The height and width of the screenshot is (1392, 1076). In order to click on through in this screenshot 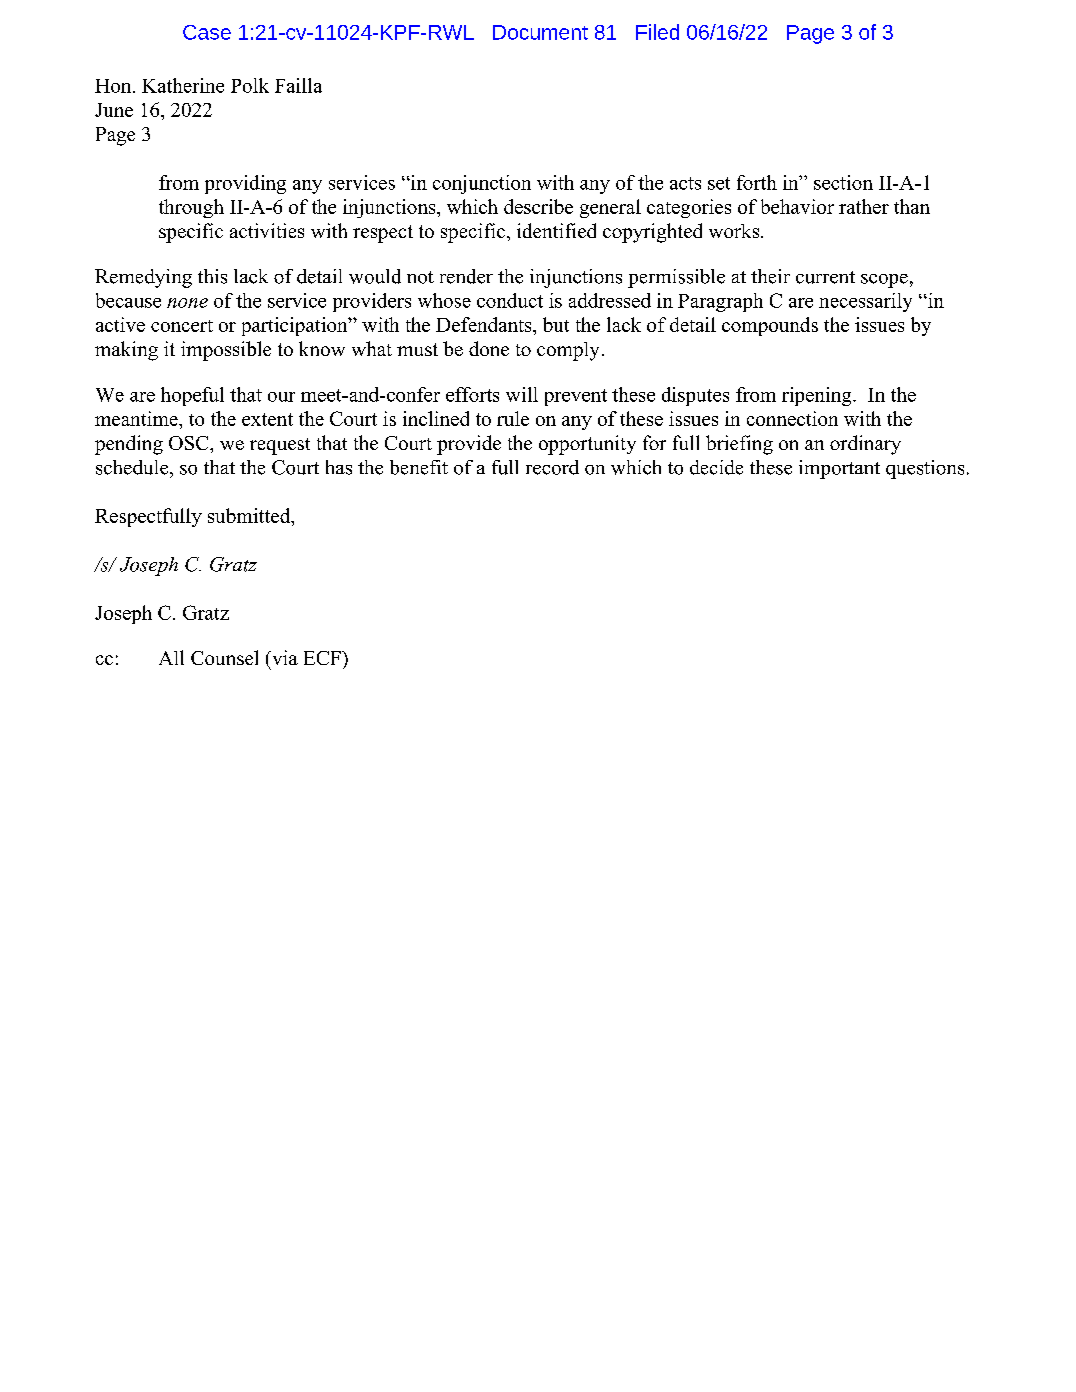, I will do `click(191, 208)`.
